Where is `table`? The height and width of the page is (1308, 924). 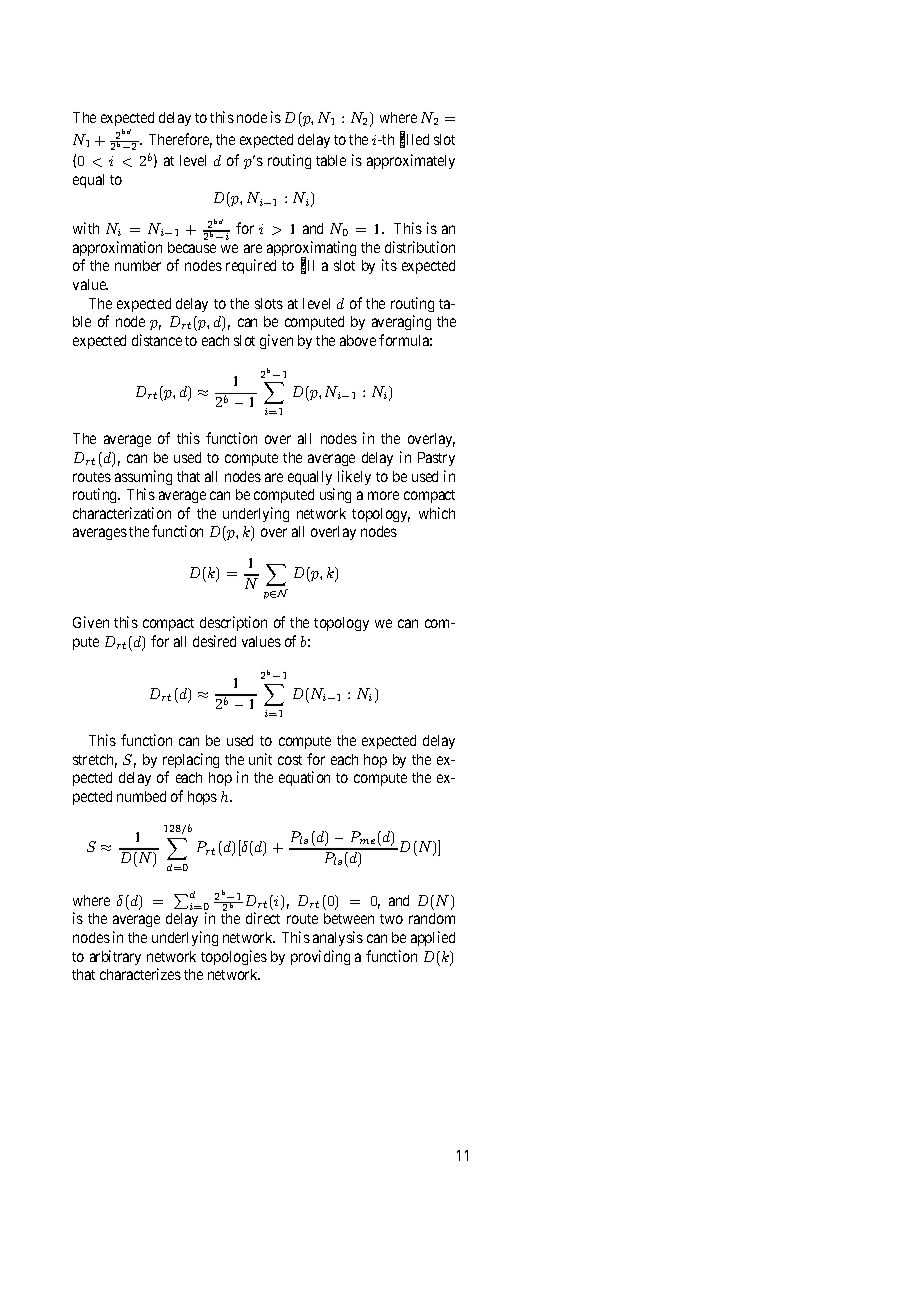 table is located at coordinates (331, 160).
